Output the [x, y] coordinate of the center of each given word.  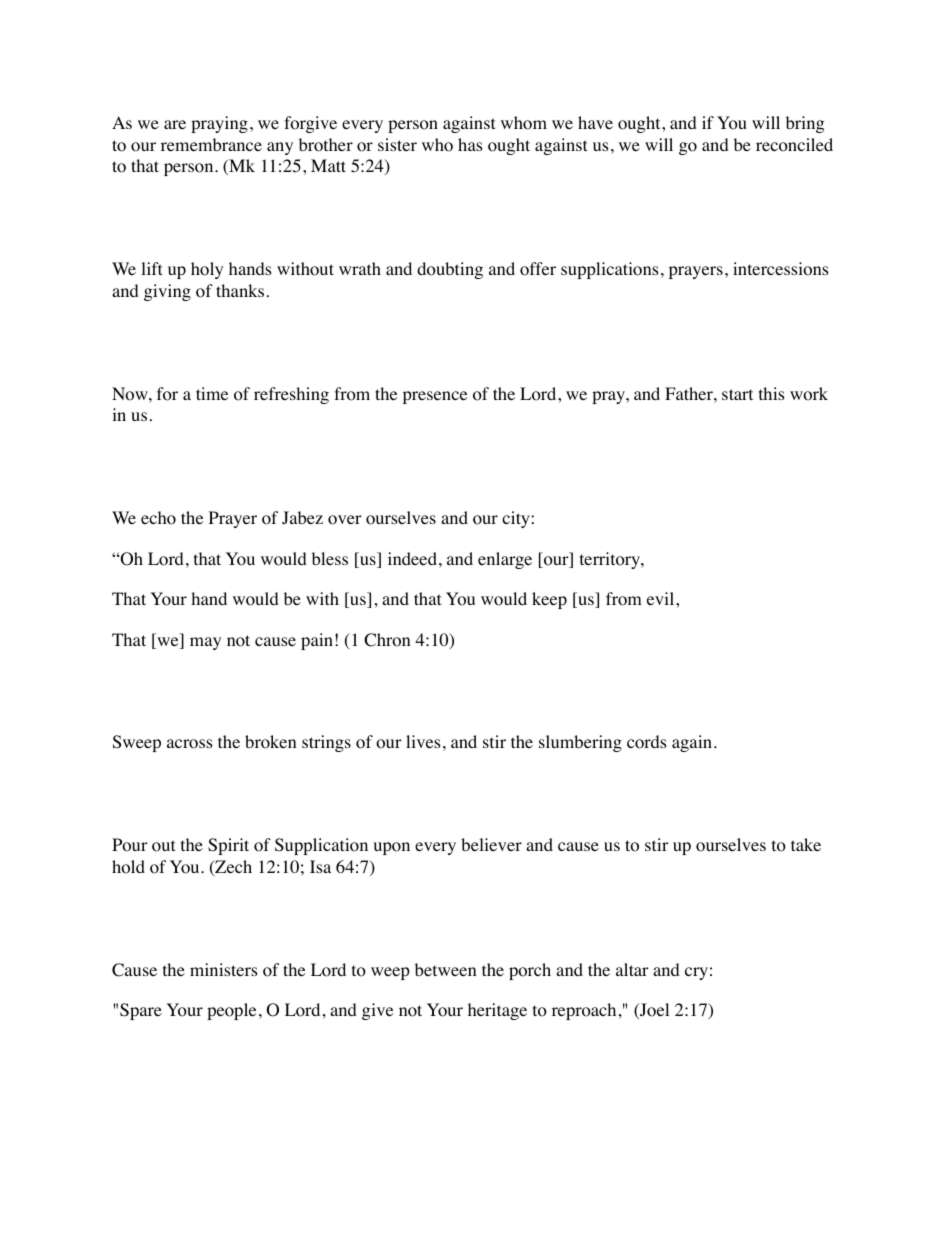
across [190, 744]
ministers [224, 969]
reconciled [794, 145]
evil [662, 598]
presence [435, 397]
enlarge [505, 560]
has [470, 144]
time [212, 393]
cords [647, 742]
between [445, 969]
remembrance [211, 144]
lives [423, 741]
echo [158, 518]
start [737, 394]
